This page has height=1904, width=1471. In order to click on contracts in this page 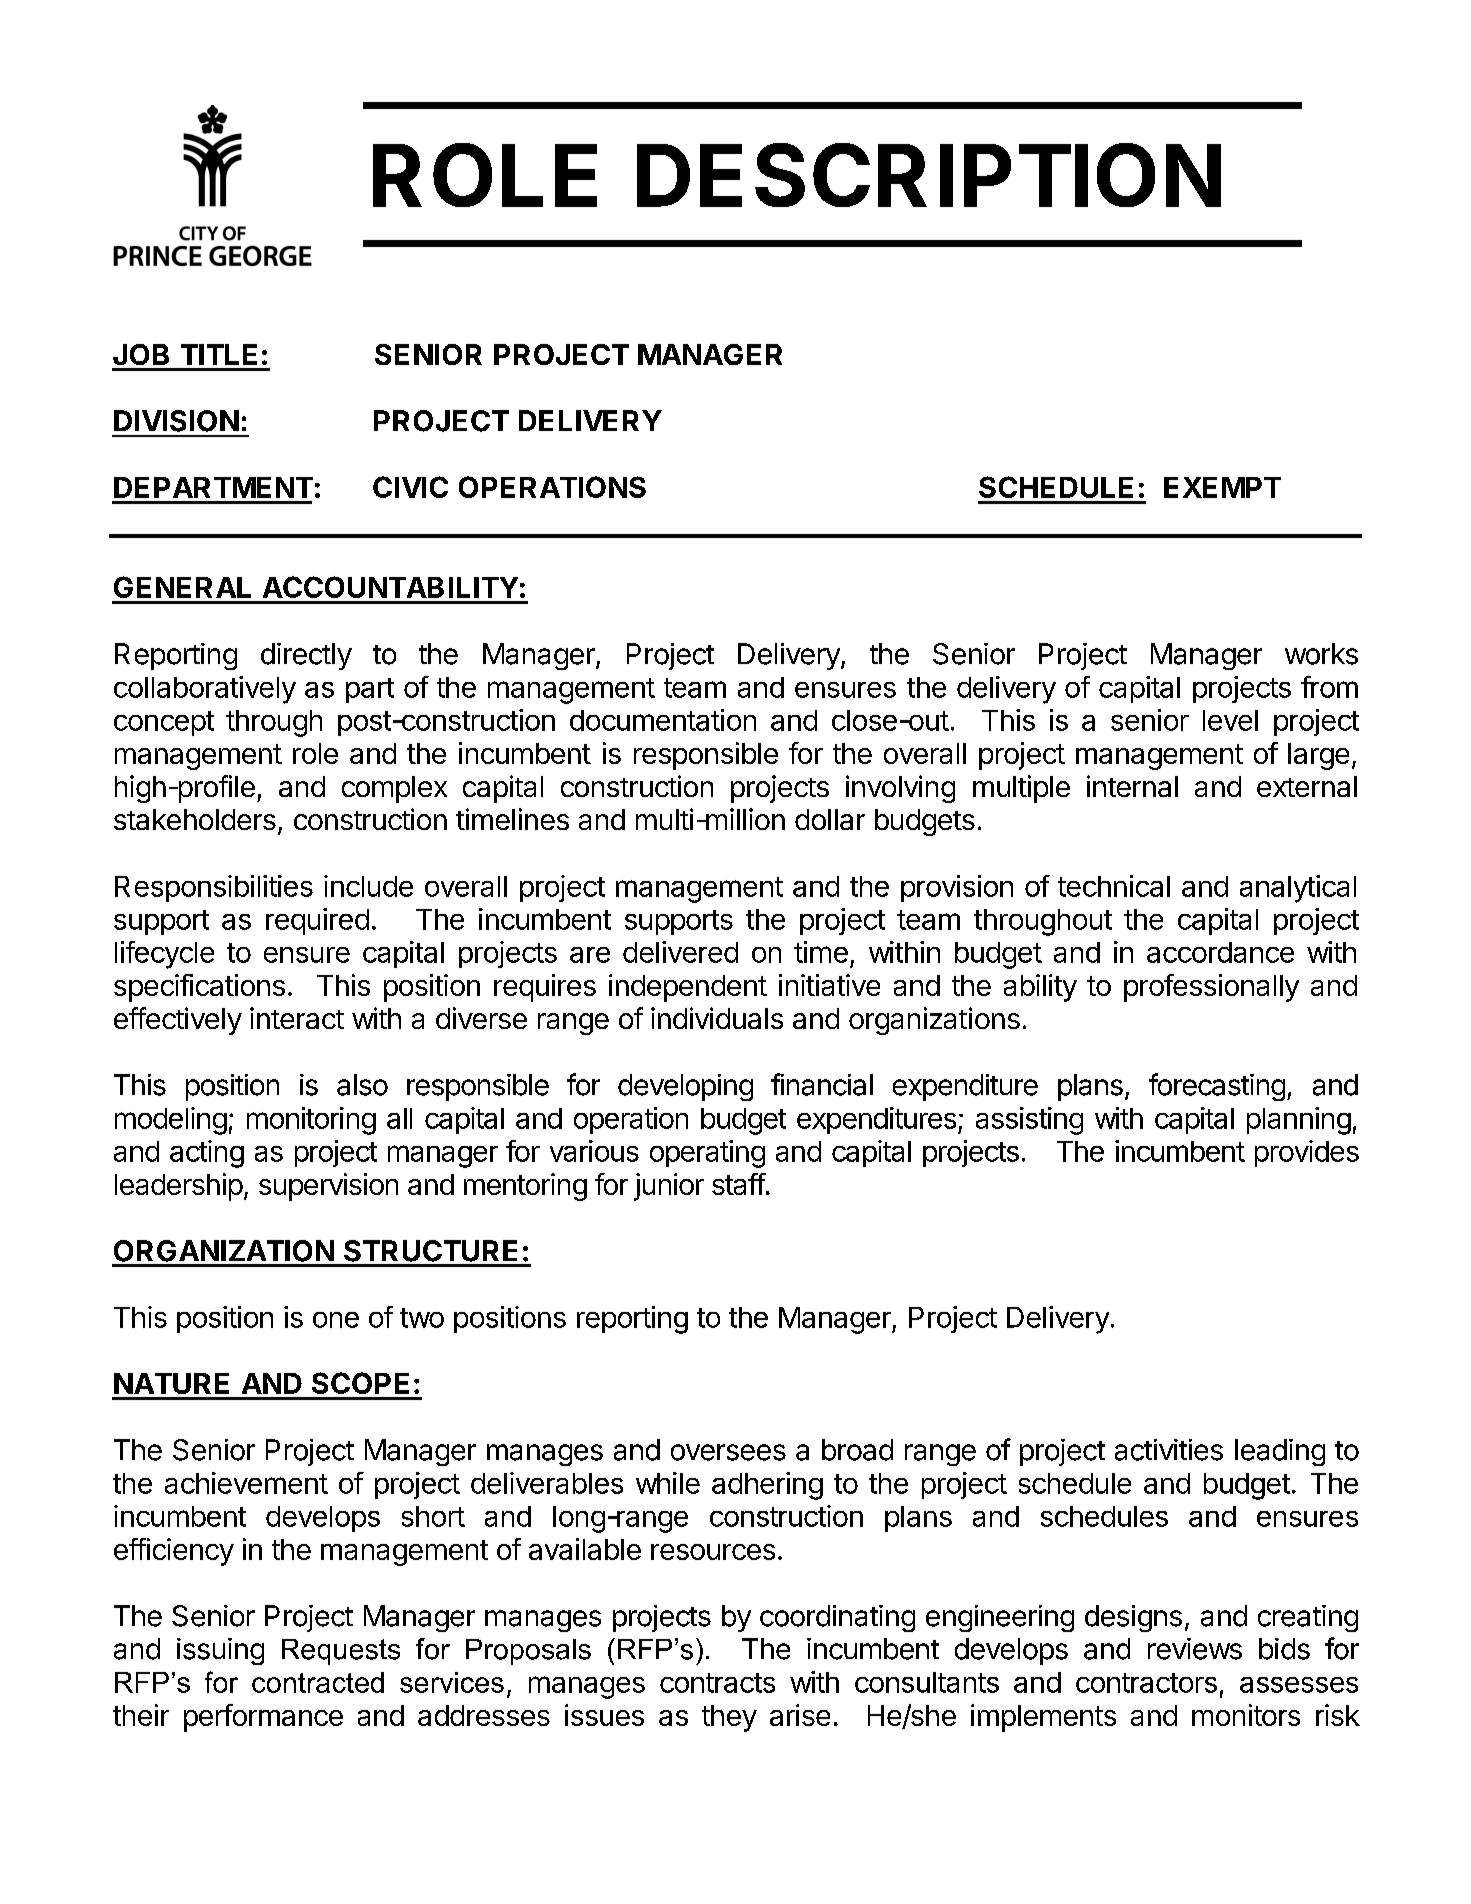, I will do `click(717, 1683)`.
